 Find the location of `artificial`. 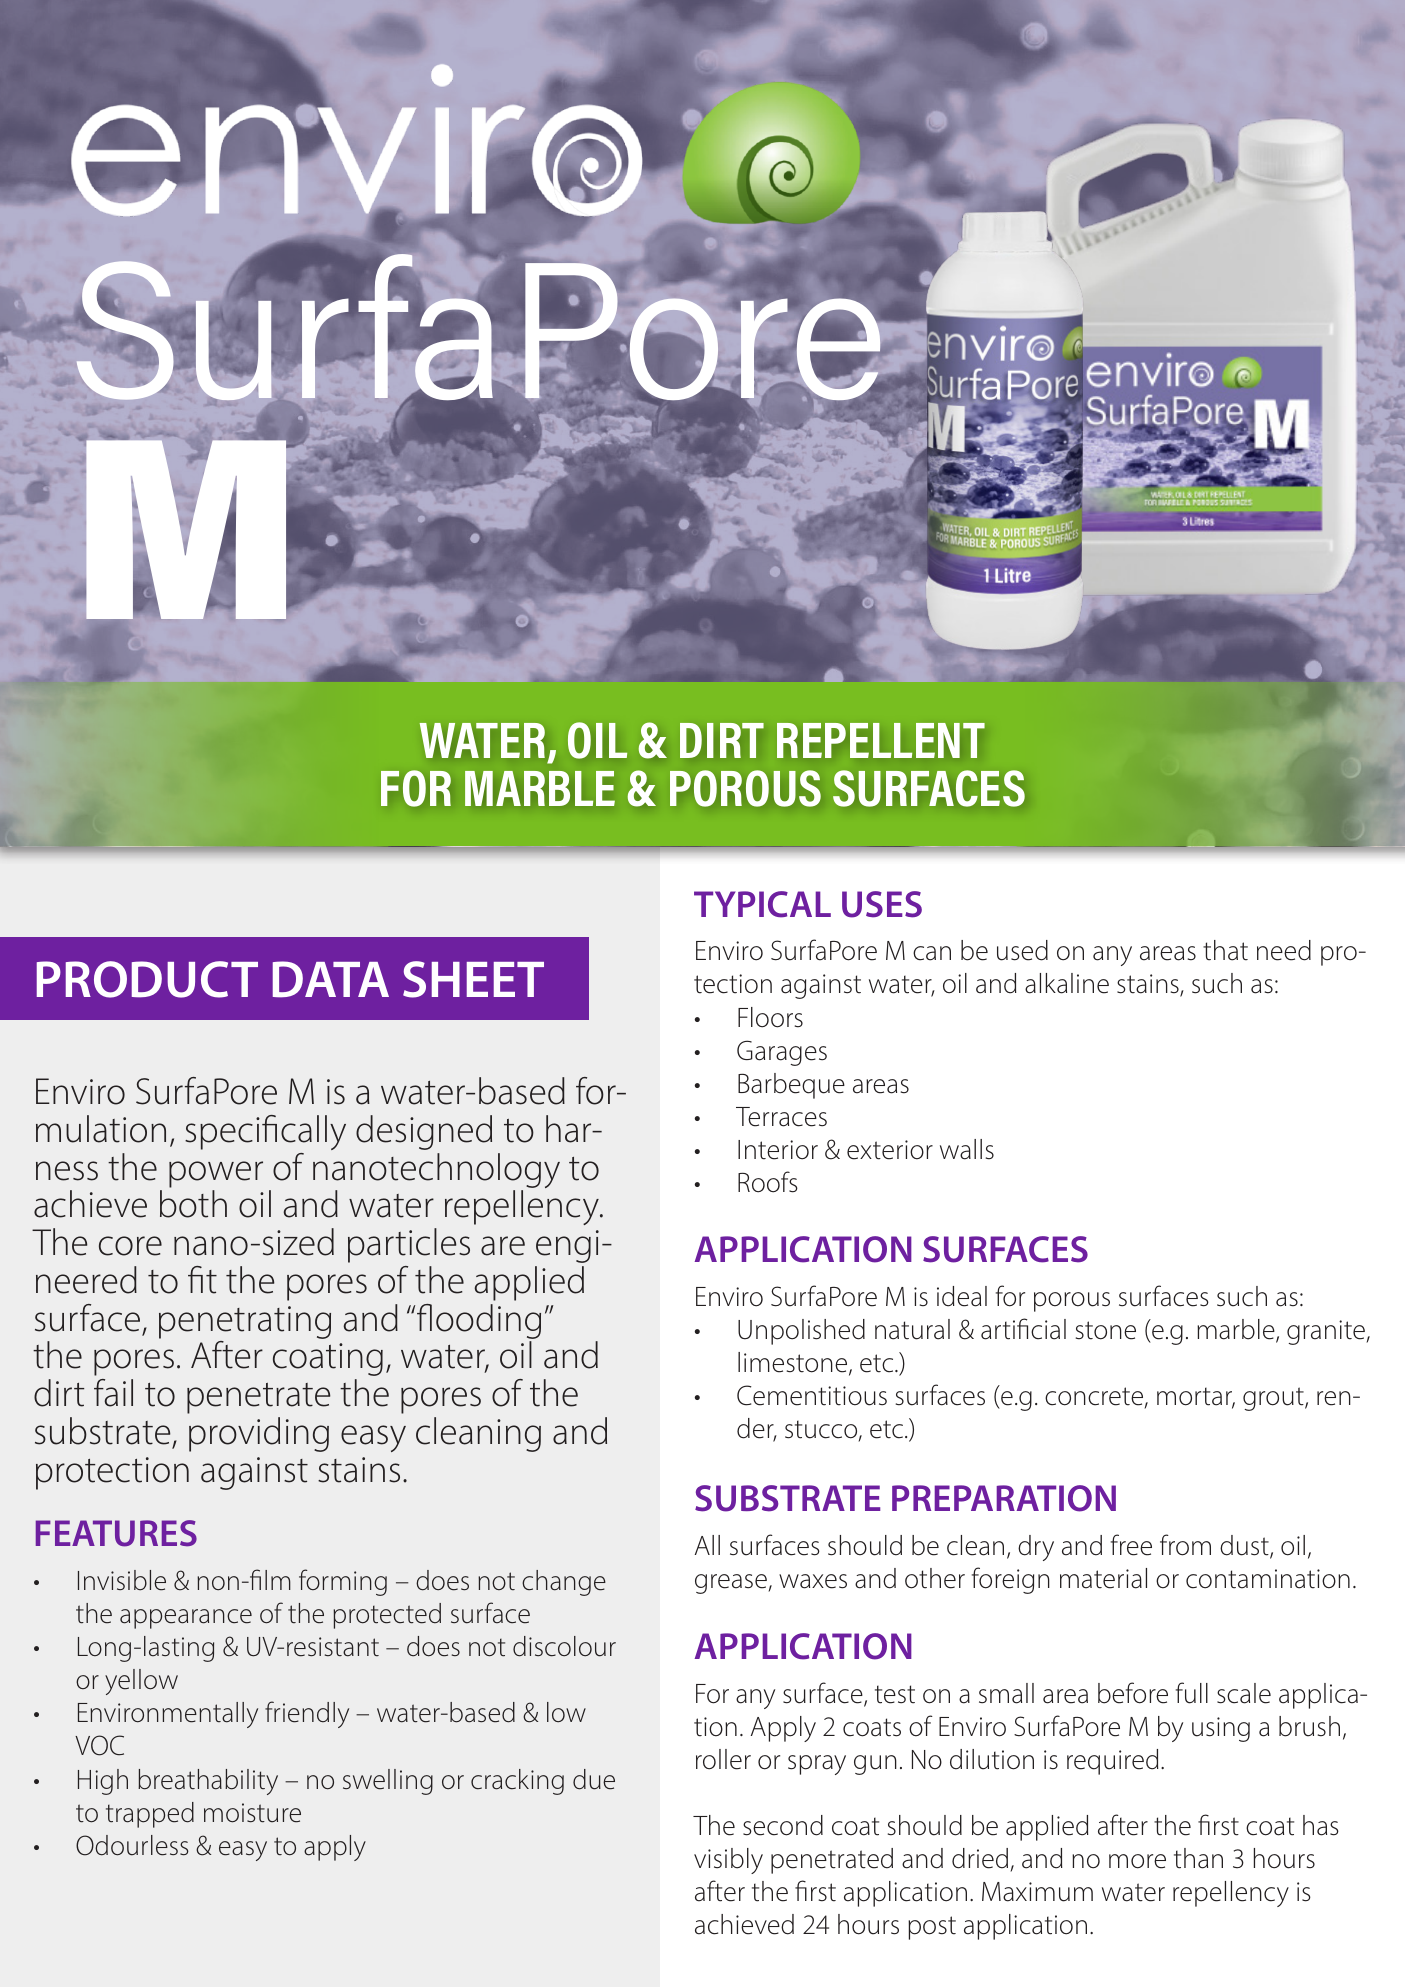

artificial is located at coordinates (1023, 1329).
